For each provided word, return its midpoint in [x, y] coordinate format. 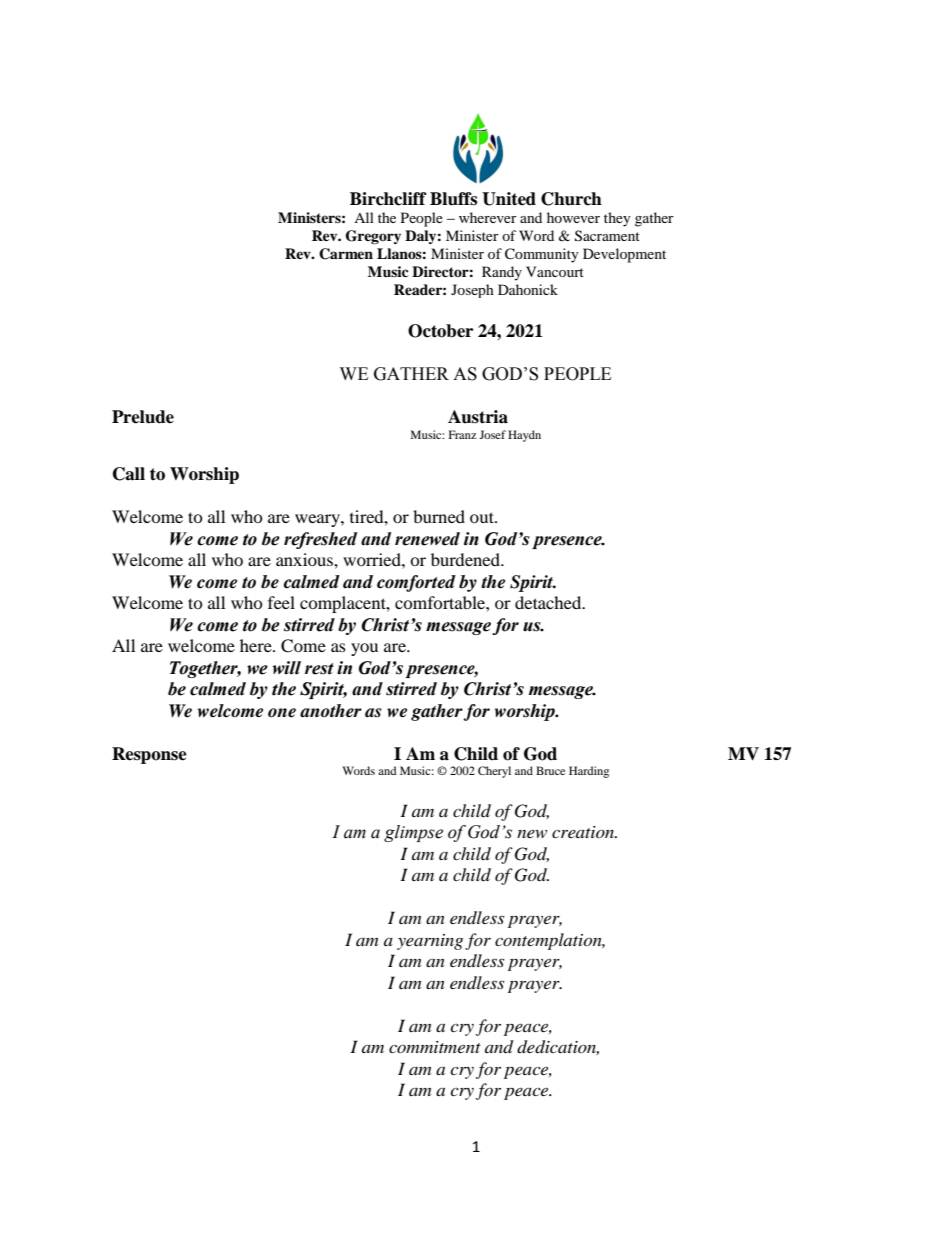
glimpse [413, 833]
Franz [463, 434]
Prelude [143, 417]
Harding [589, 772]
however [573, 217]
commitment [435, 1047]
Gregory [373, 237]
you [364, 649]
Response [149, 755]
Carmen [346, 254]
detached [549, 602]
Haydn [524, 436]
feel [281, 602]
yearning [430, 942]
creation [584, 832]
